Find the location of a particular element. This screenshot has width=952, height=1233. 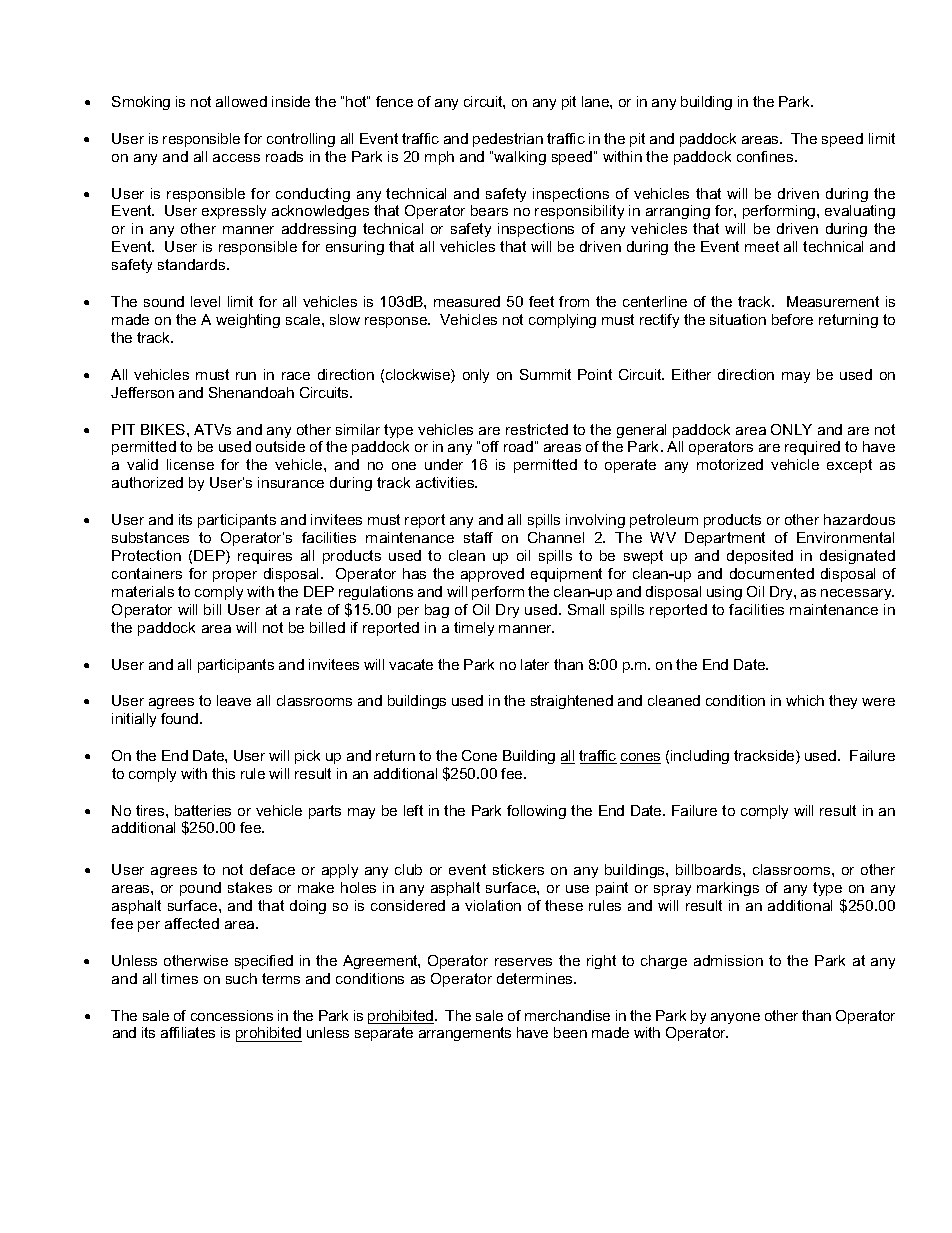

pedestrian is located at coordinates (508, 140).
